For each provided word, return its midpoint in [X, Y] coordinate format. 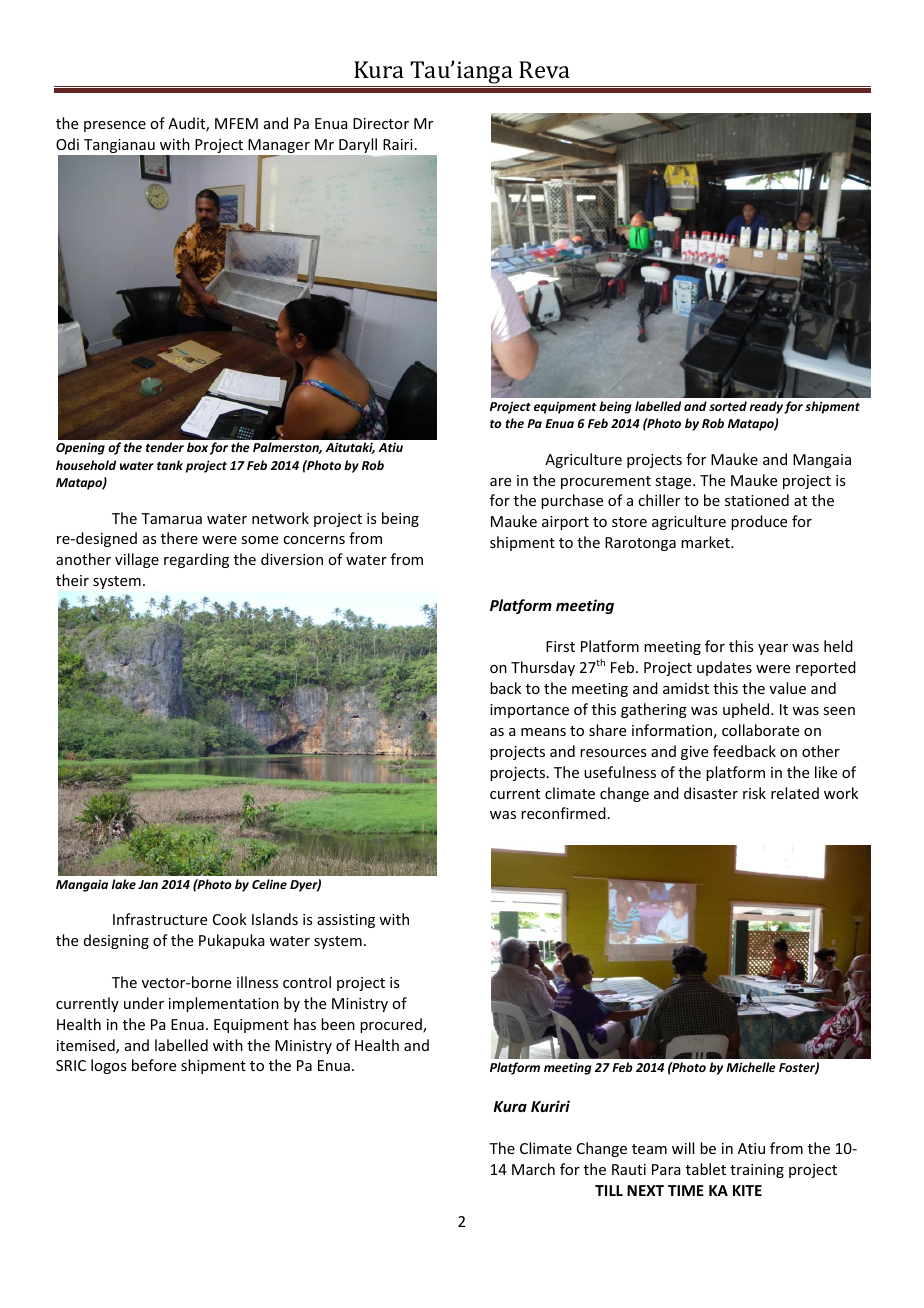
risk [754, 793]
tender [165, 447]
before [154, 1065]
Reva [544, 69]
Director [381, 123]
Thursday [543, 668]
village [137, 560]
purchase [572, 501]
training [757, 1171]
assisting [346, 921]
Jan [148, 884]
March [533, 1169]
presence [115, 126]
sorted [728, 406]
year [773, 649]
